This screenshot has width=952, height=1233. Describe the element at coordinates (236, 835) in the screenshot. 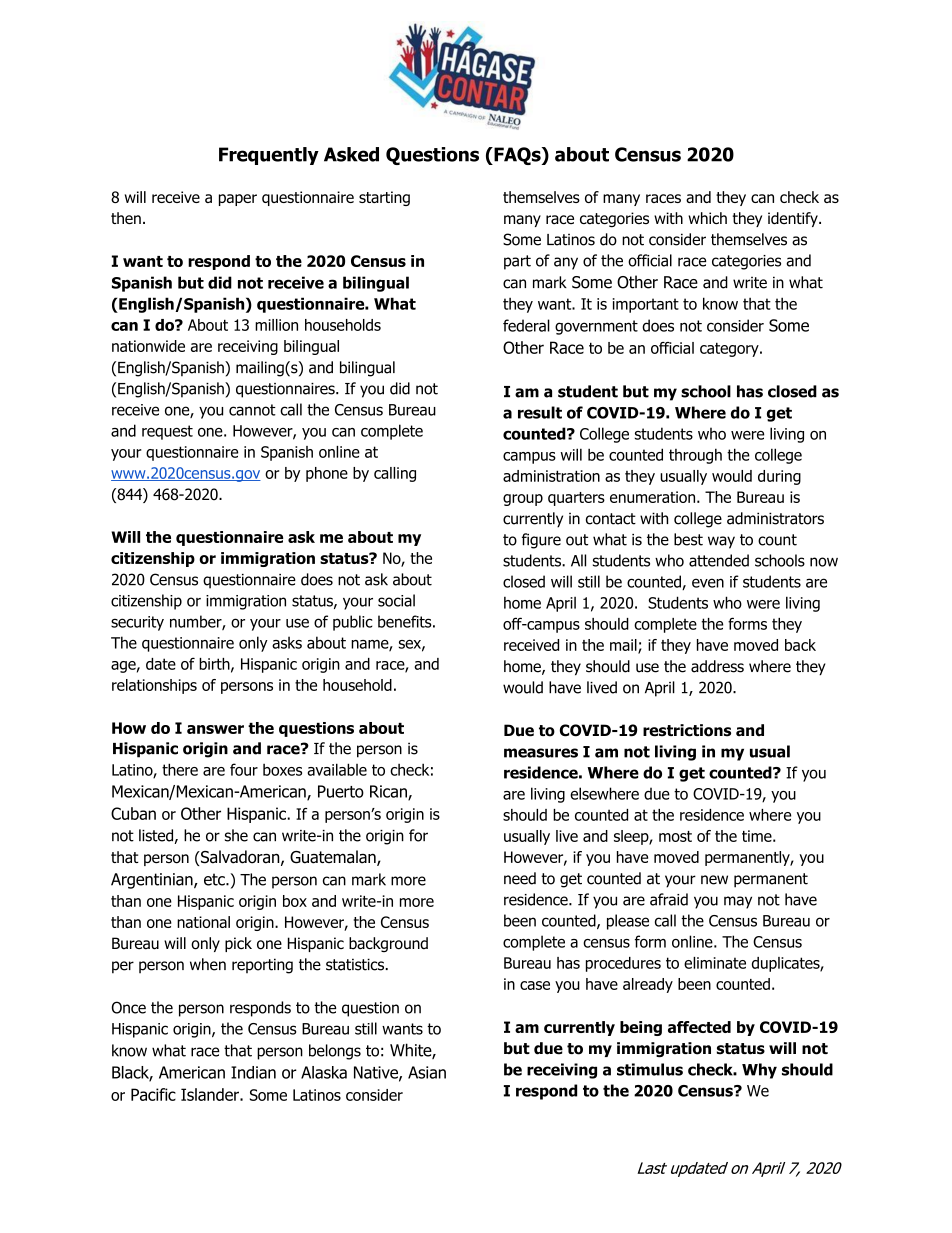

I see `she` at that location.
